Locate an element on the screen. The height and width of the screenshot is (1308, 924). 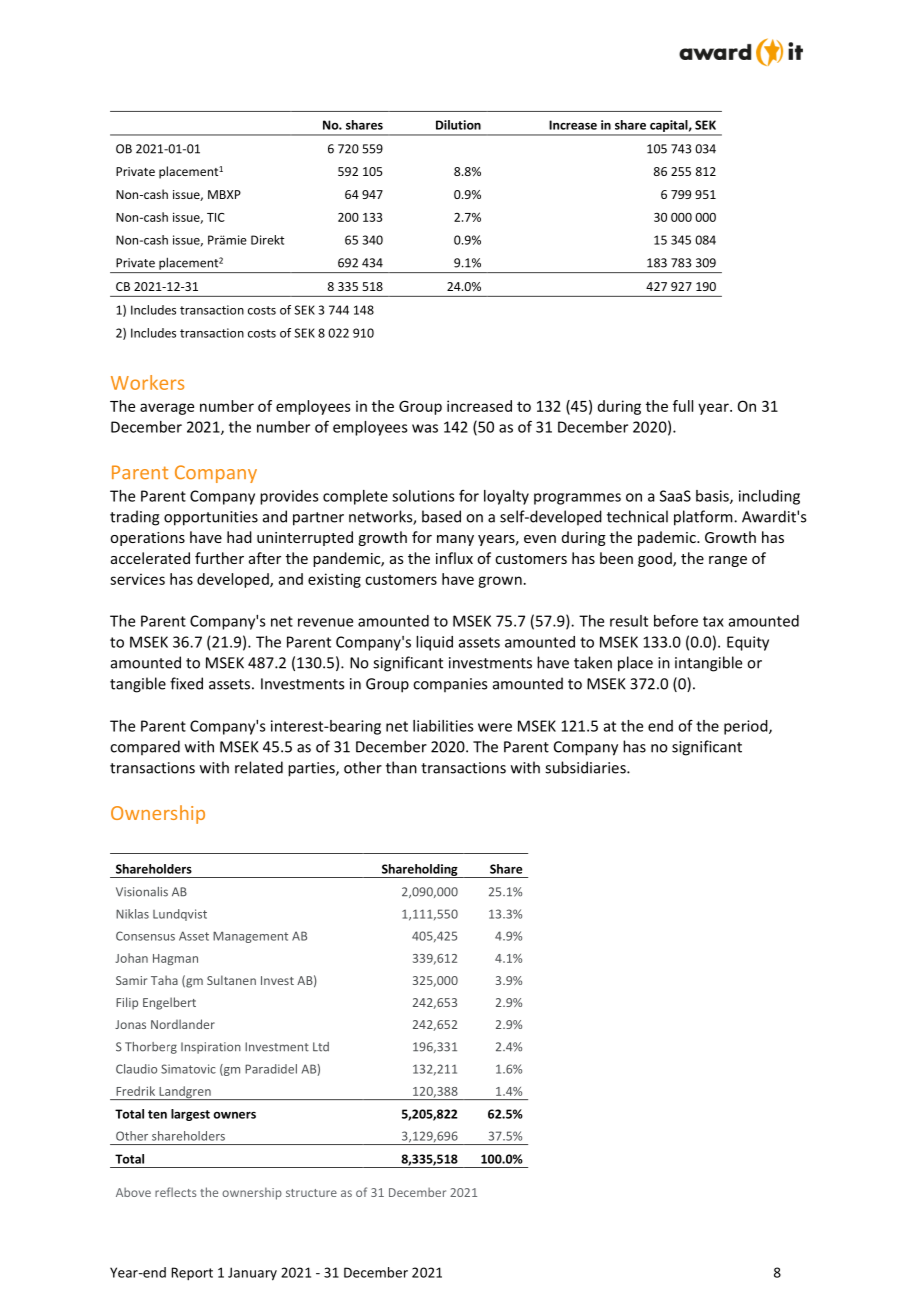
TIC is located at coordinates (216, 217).
